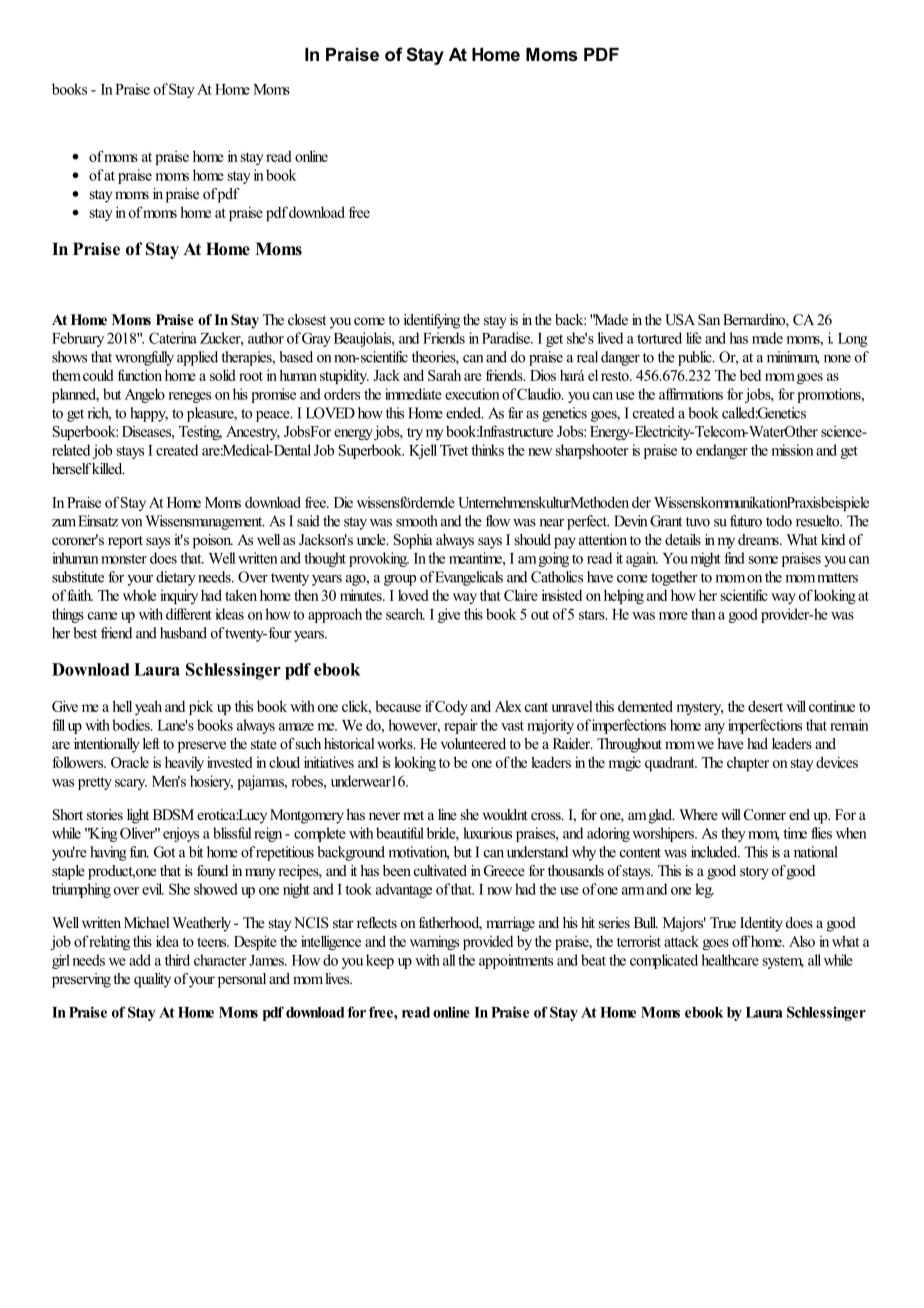 The image size is (924, 1308). Describe the element at coordinates (434, 942) in the page. I see `warnings` at that location.
